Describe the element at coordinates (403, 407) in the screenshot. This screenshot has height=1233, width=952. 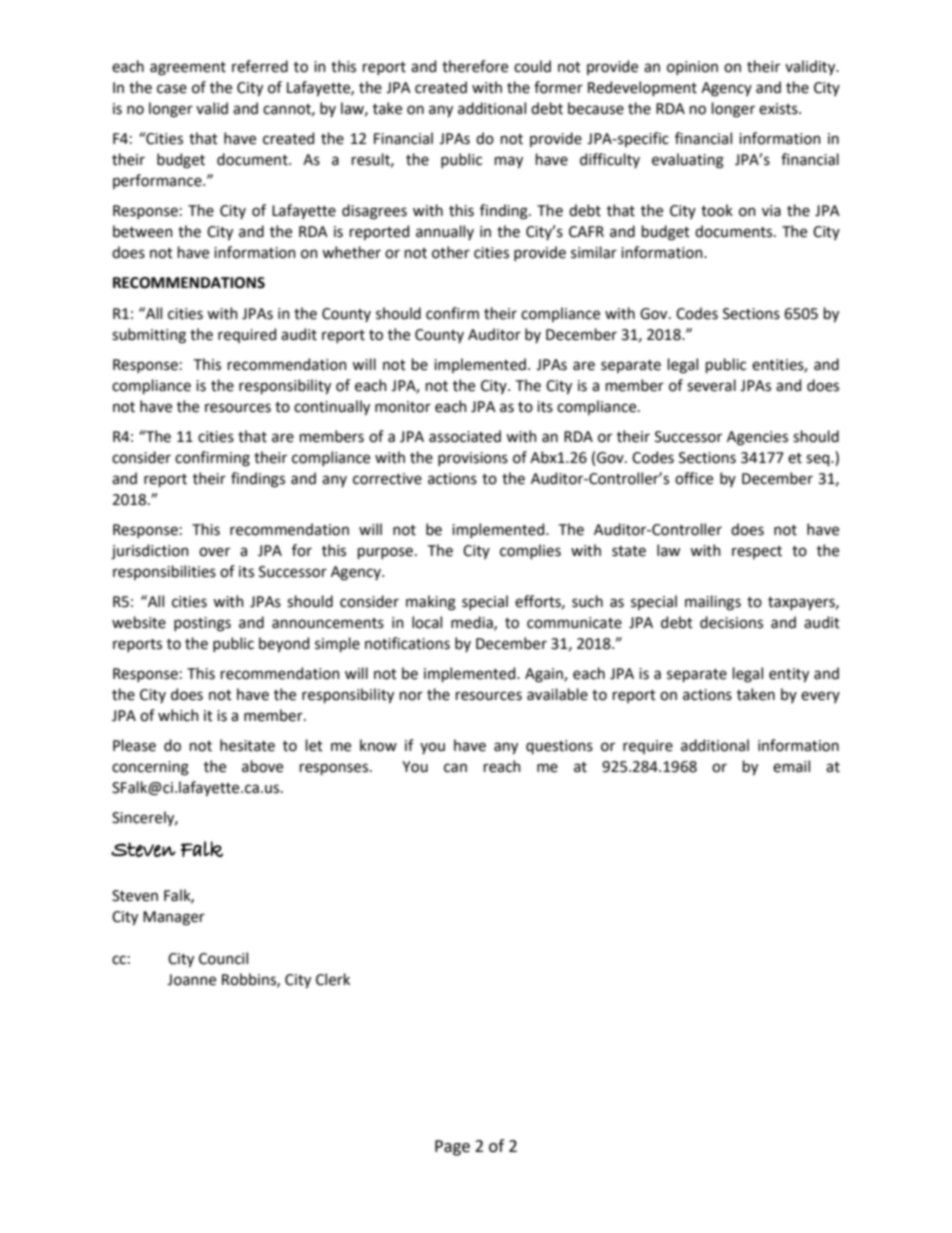
I see `monitor` at that location.
